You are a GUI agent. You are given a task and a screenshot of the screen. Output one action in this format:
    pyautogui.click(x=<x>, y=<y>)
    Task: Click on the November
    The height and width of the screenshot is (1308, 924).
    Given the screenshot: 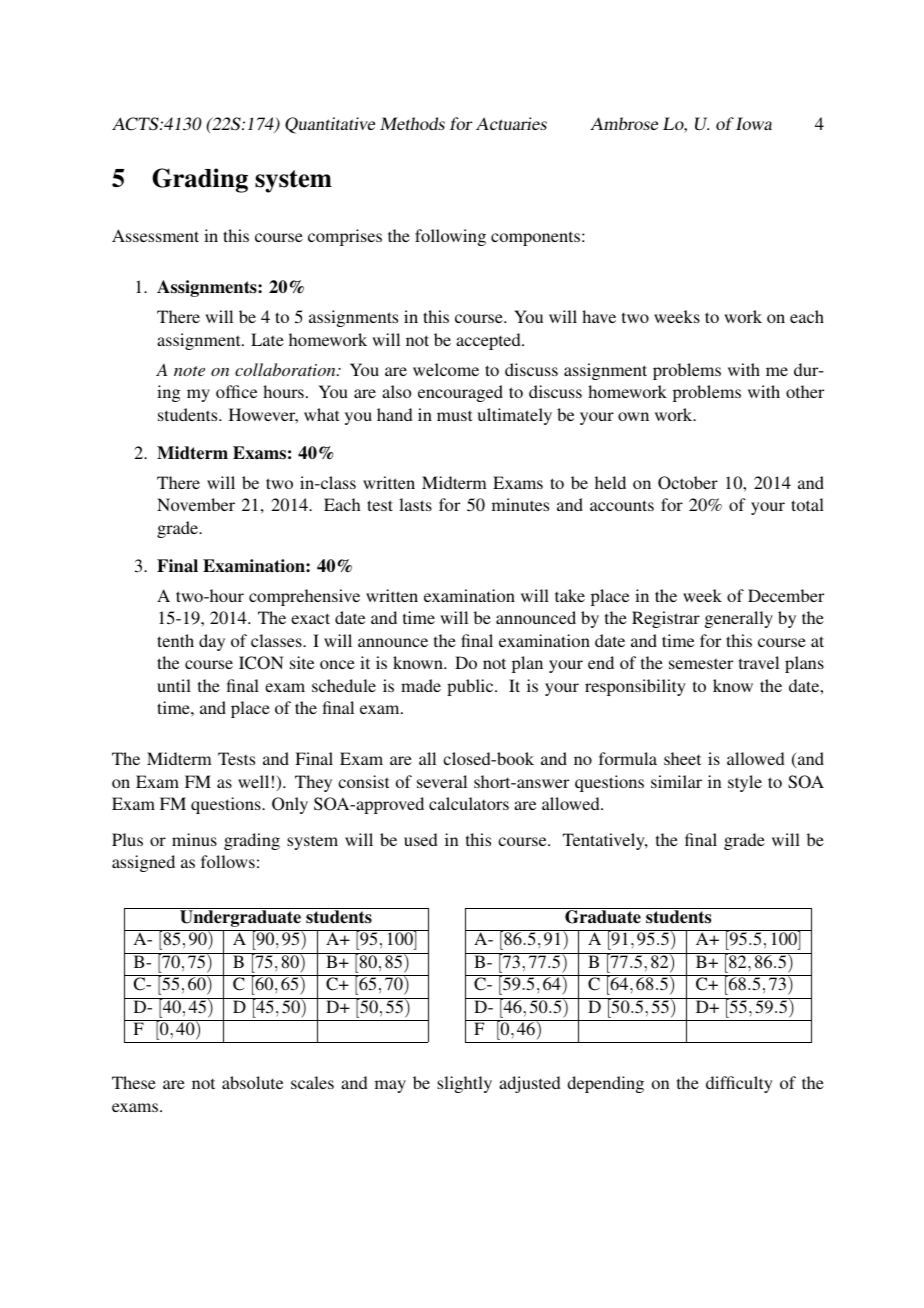 What is the action you would take?
    pyautogui.click(x=196, y=504)
